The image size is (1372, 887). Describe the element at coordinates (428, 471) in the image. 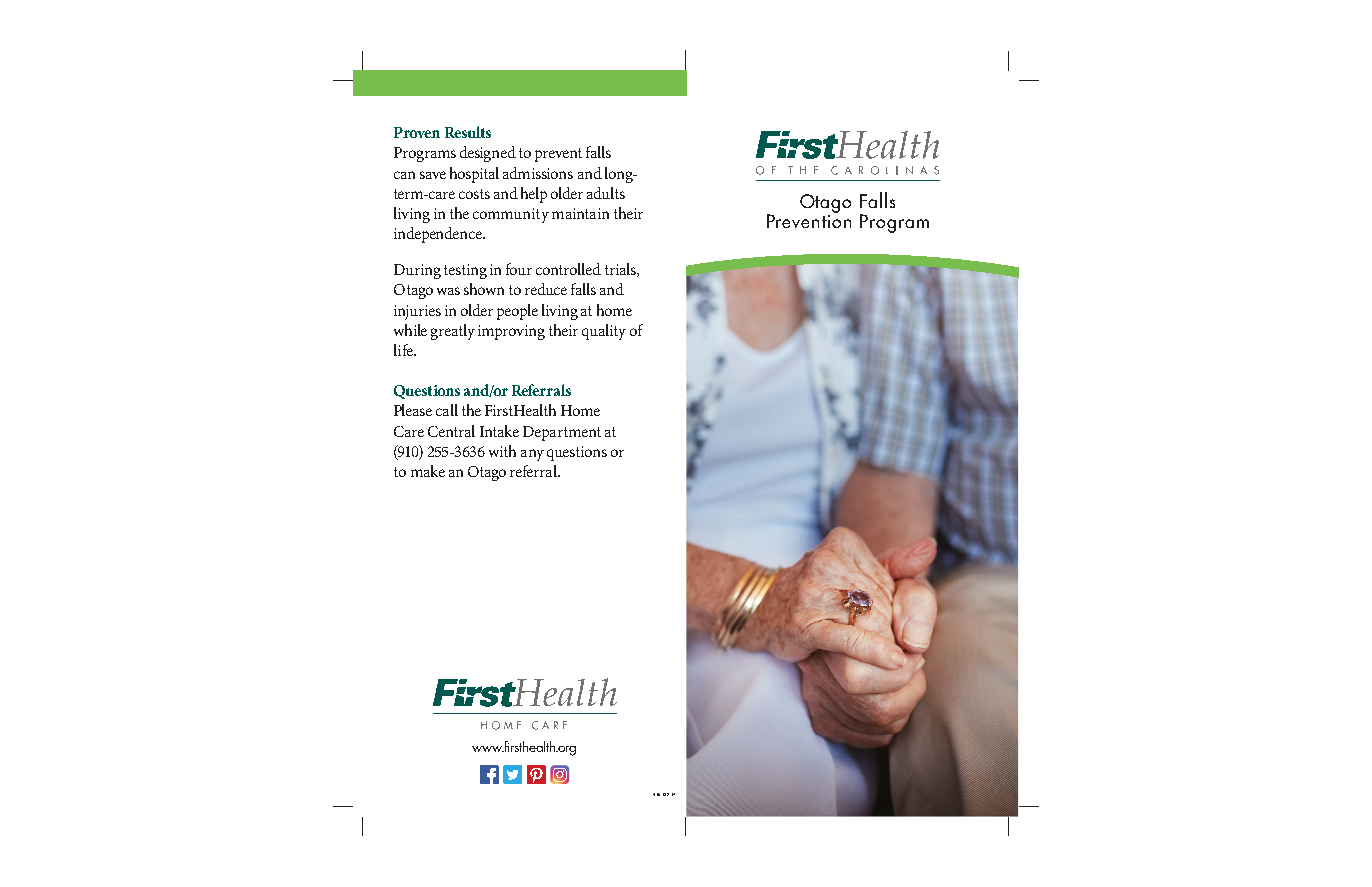

I see `make` at that location.
